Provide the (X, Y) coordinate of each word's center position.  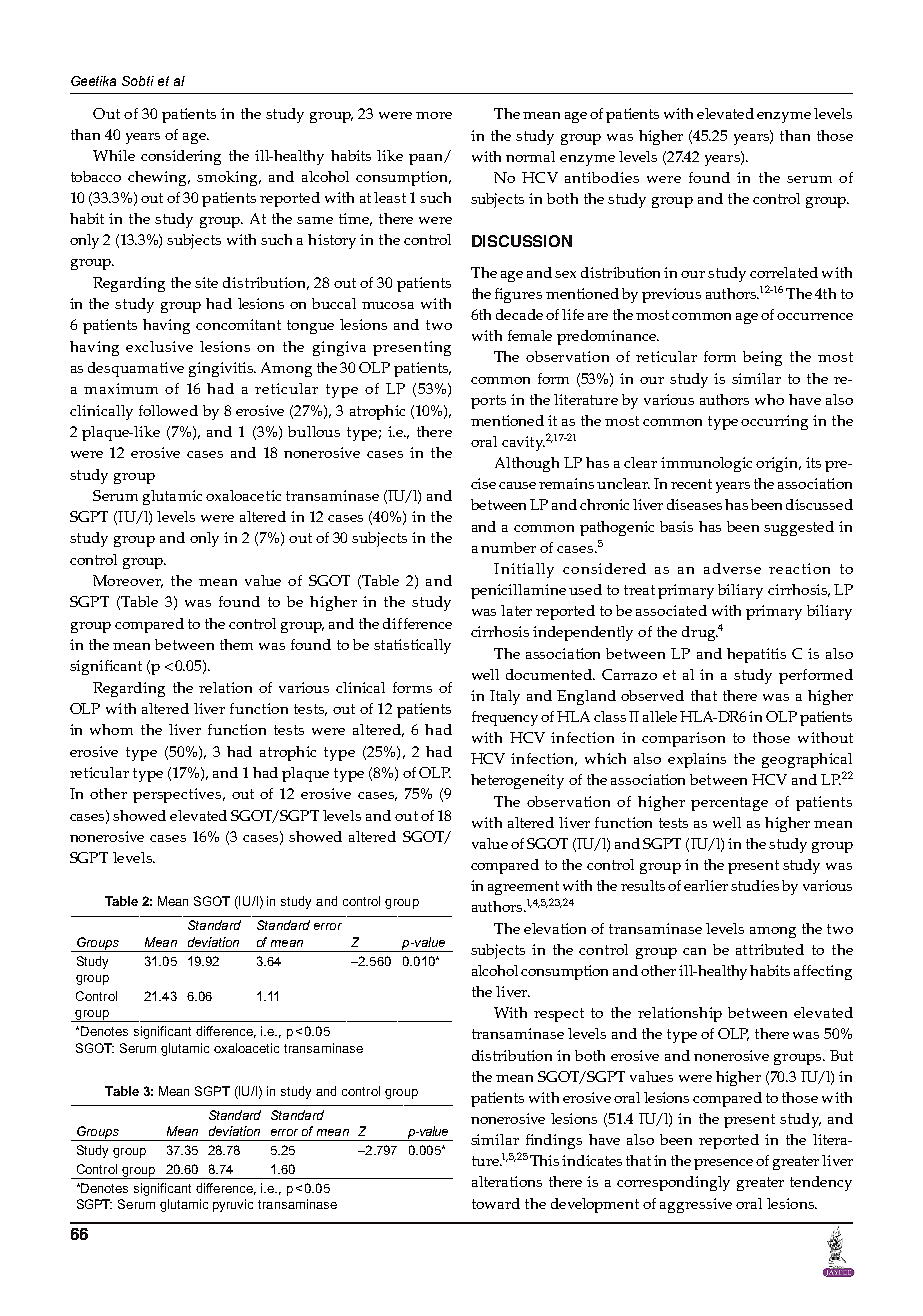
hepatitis (756, 655)
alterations (507, 1181)
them (236, 644)
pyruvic (233, 1205)
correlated (784, 272)
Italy (505, 697)
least (390, 197)
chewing (159, 178)
